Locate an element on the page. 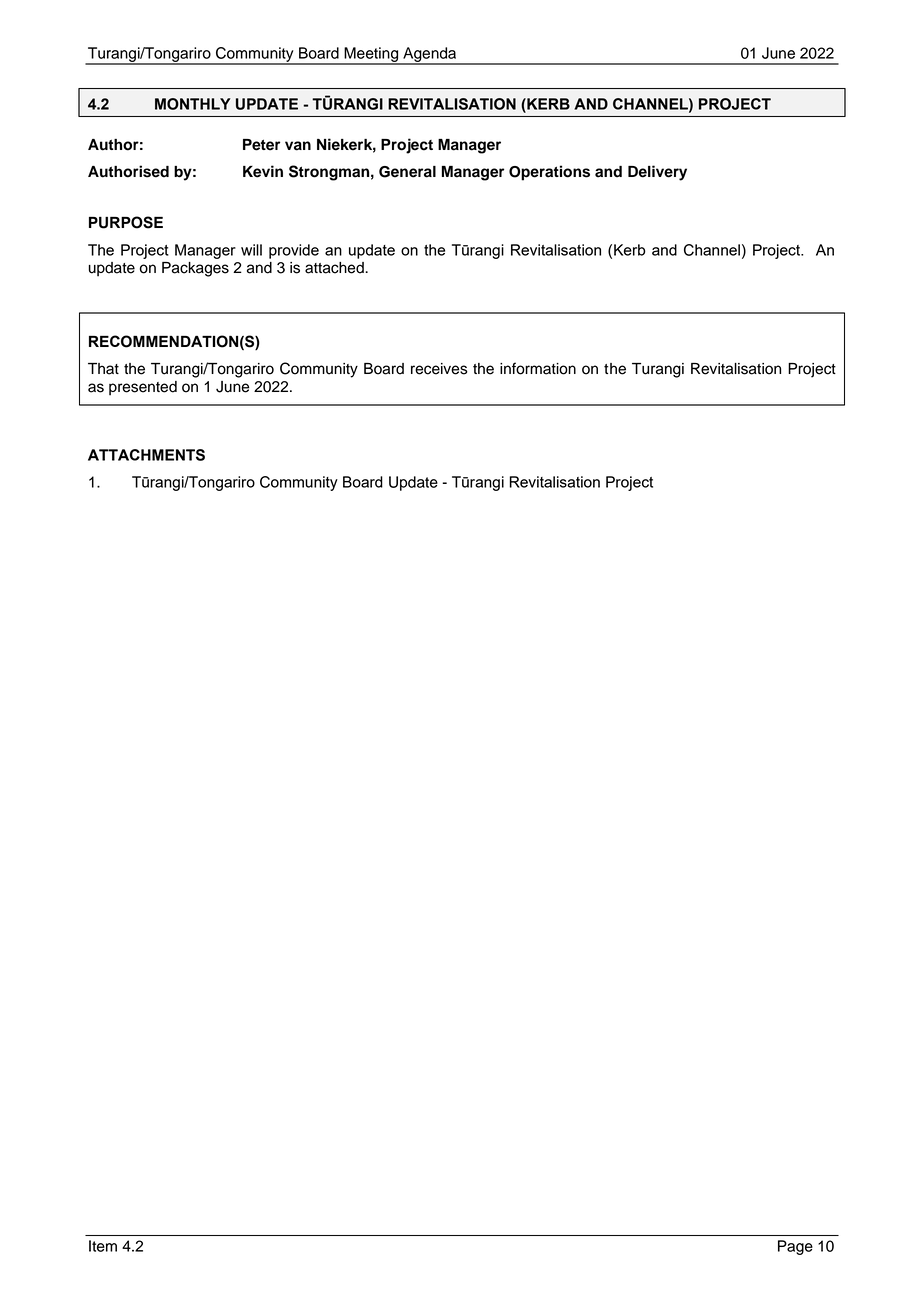  ATTACHMENTS is located at coordinates (146, 455).
